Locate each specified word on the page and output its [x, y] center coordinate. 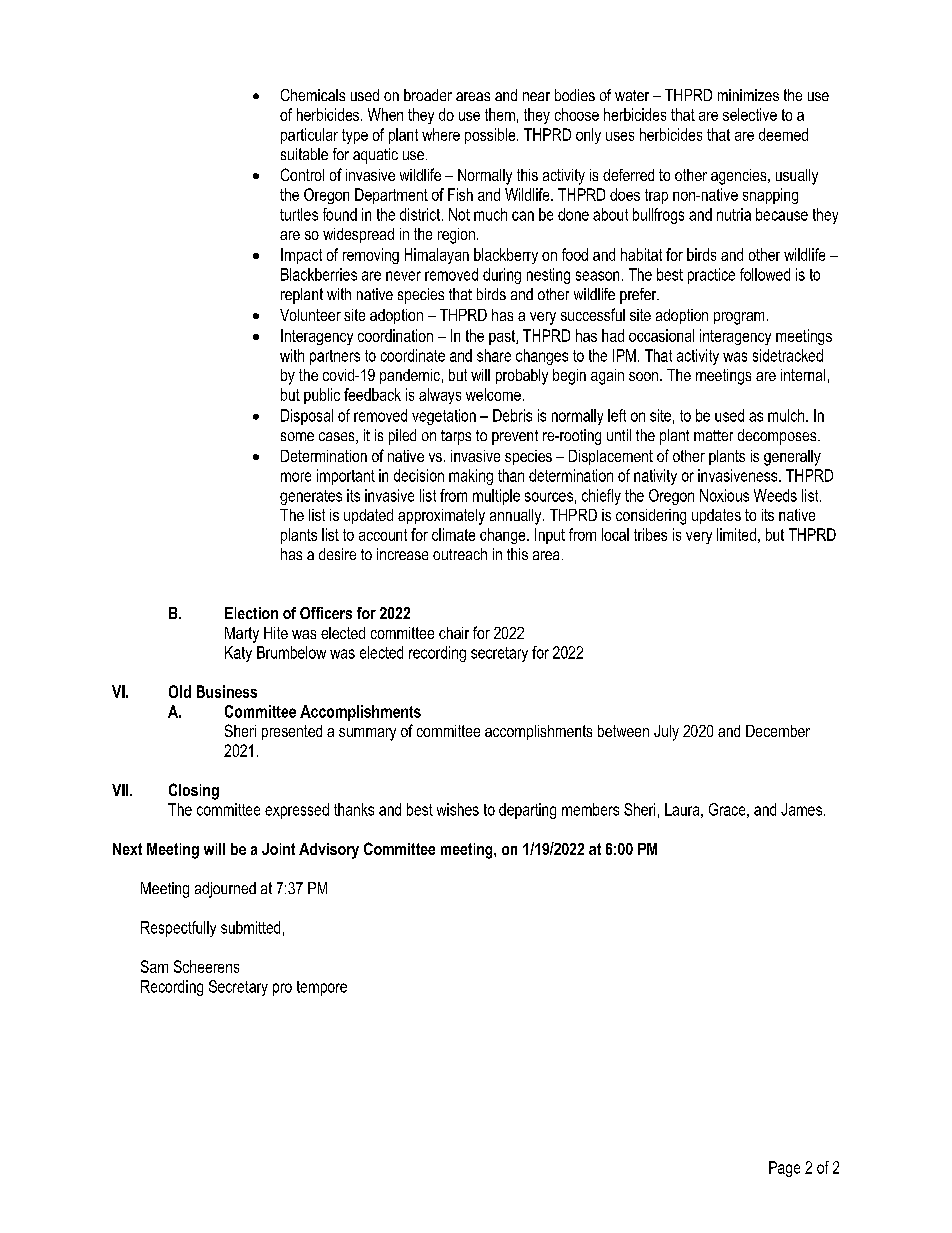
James [801, 809]
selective [750, 114]
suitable [304, 154]
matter [713, 435]
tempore [322, 988]
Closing [194, 791]
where [441, 134]
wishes [458, 809]
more [296, 477]
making [471, 477]
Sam [154, 966]
